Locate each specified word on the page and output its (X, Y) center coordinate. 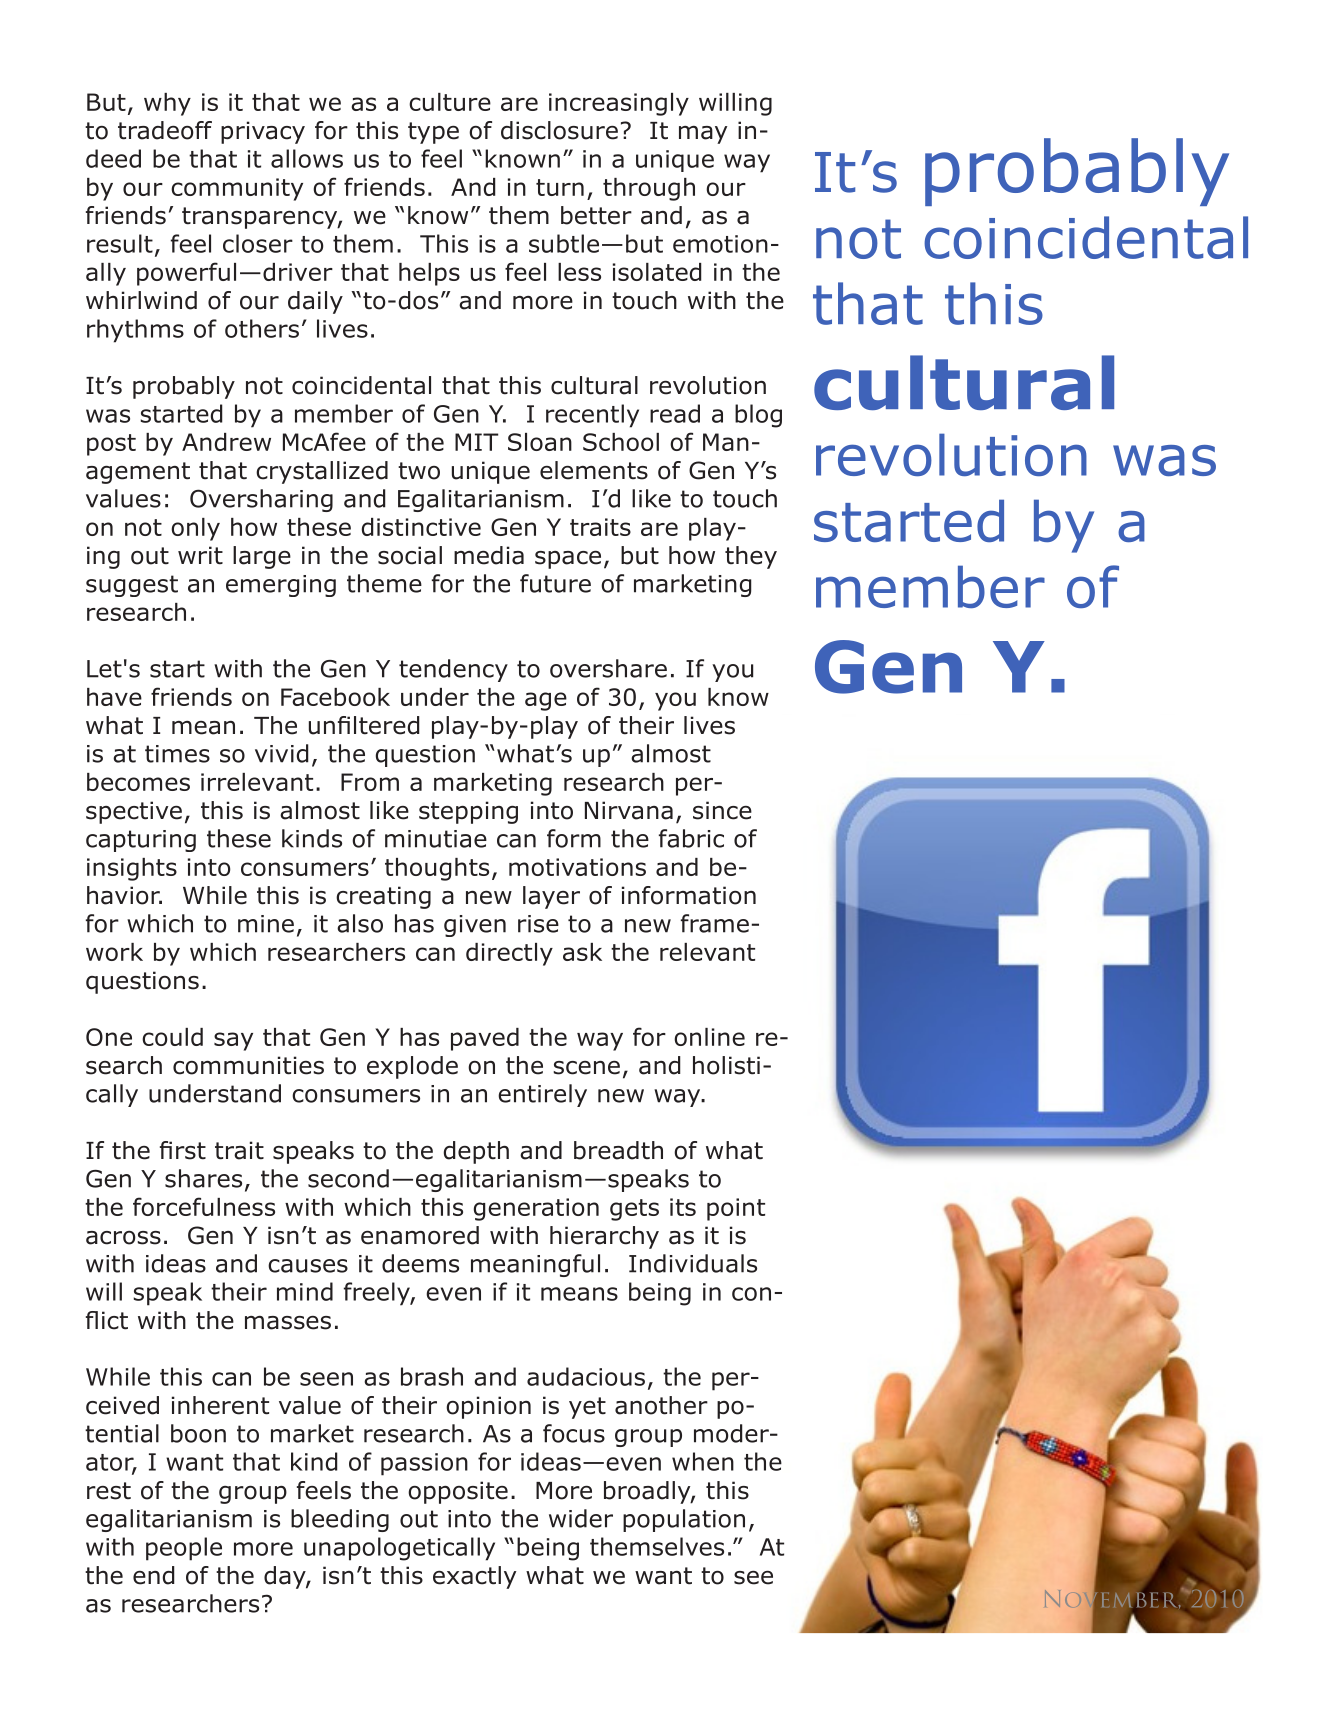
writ (200, 555)
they (751, 557)
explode (412, 1067)
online (709, 1037)
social (410, 555)
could (172, 1037)
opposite (458, 1492)
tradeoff (165, 130)
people (184, 1549)
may (703, 135)
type (433, 133)
